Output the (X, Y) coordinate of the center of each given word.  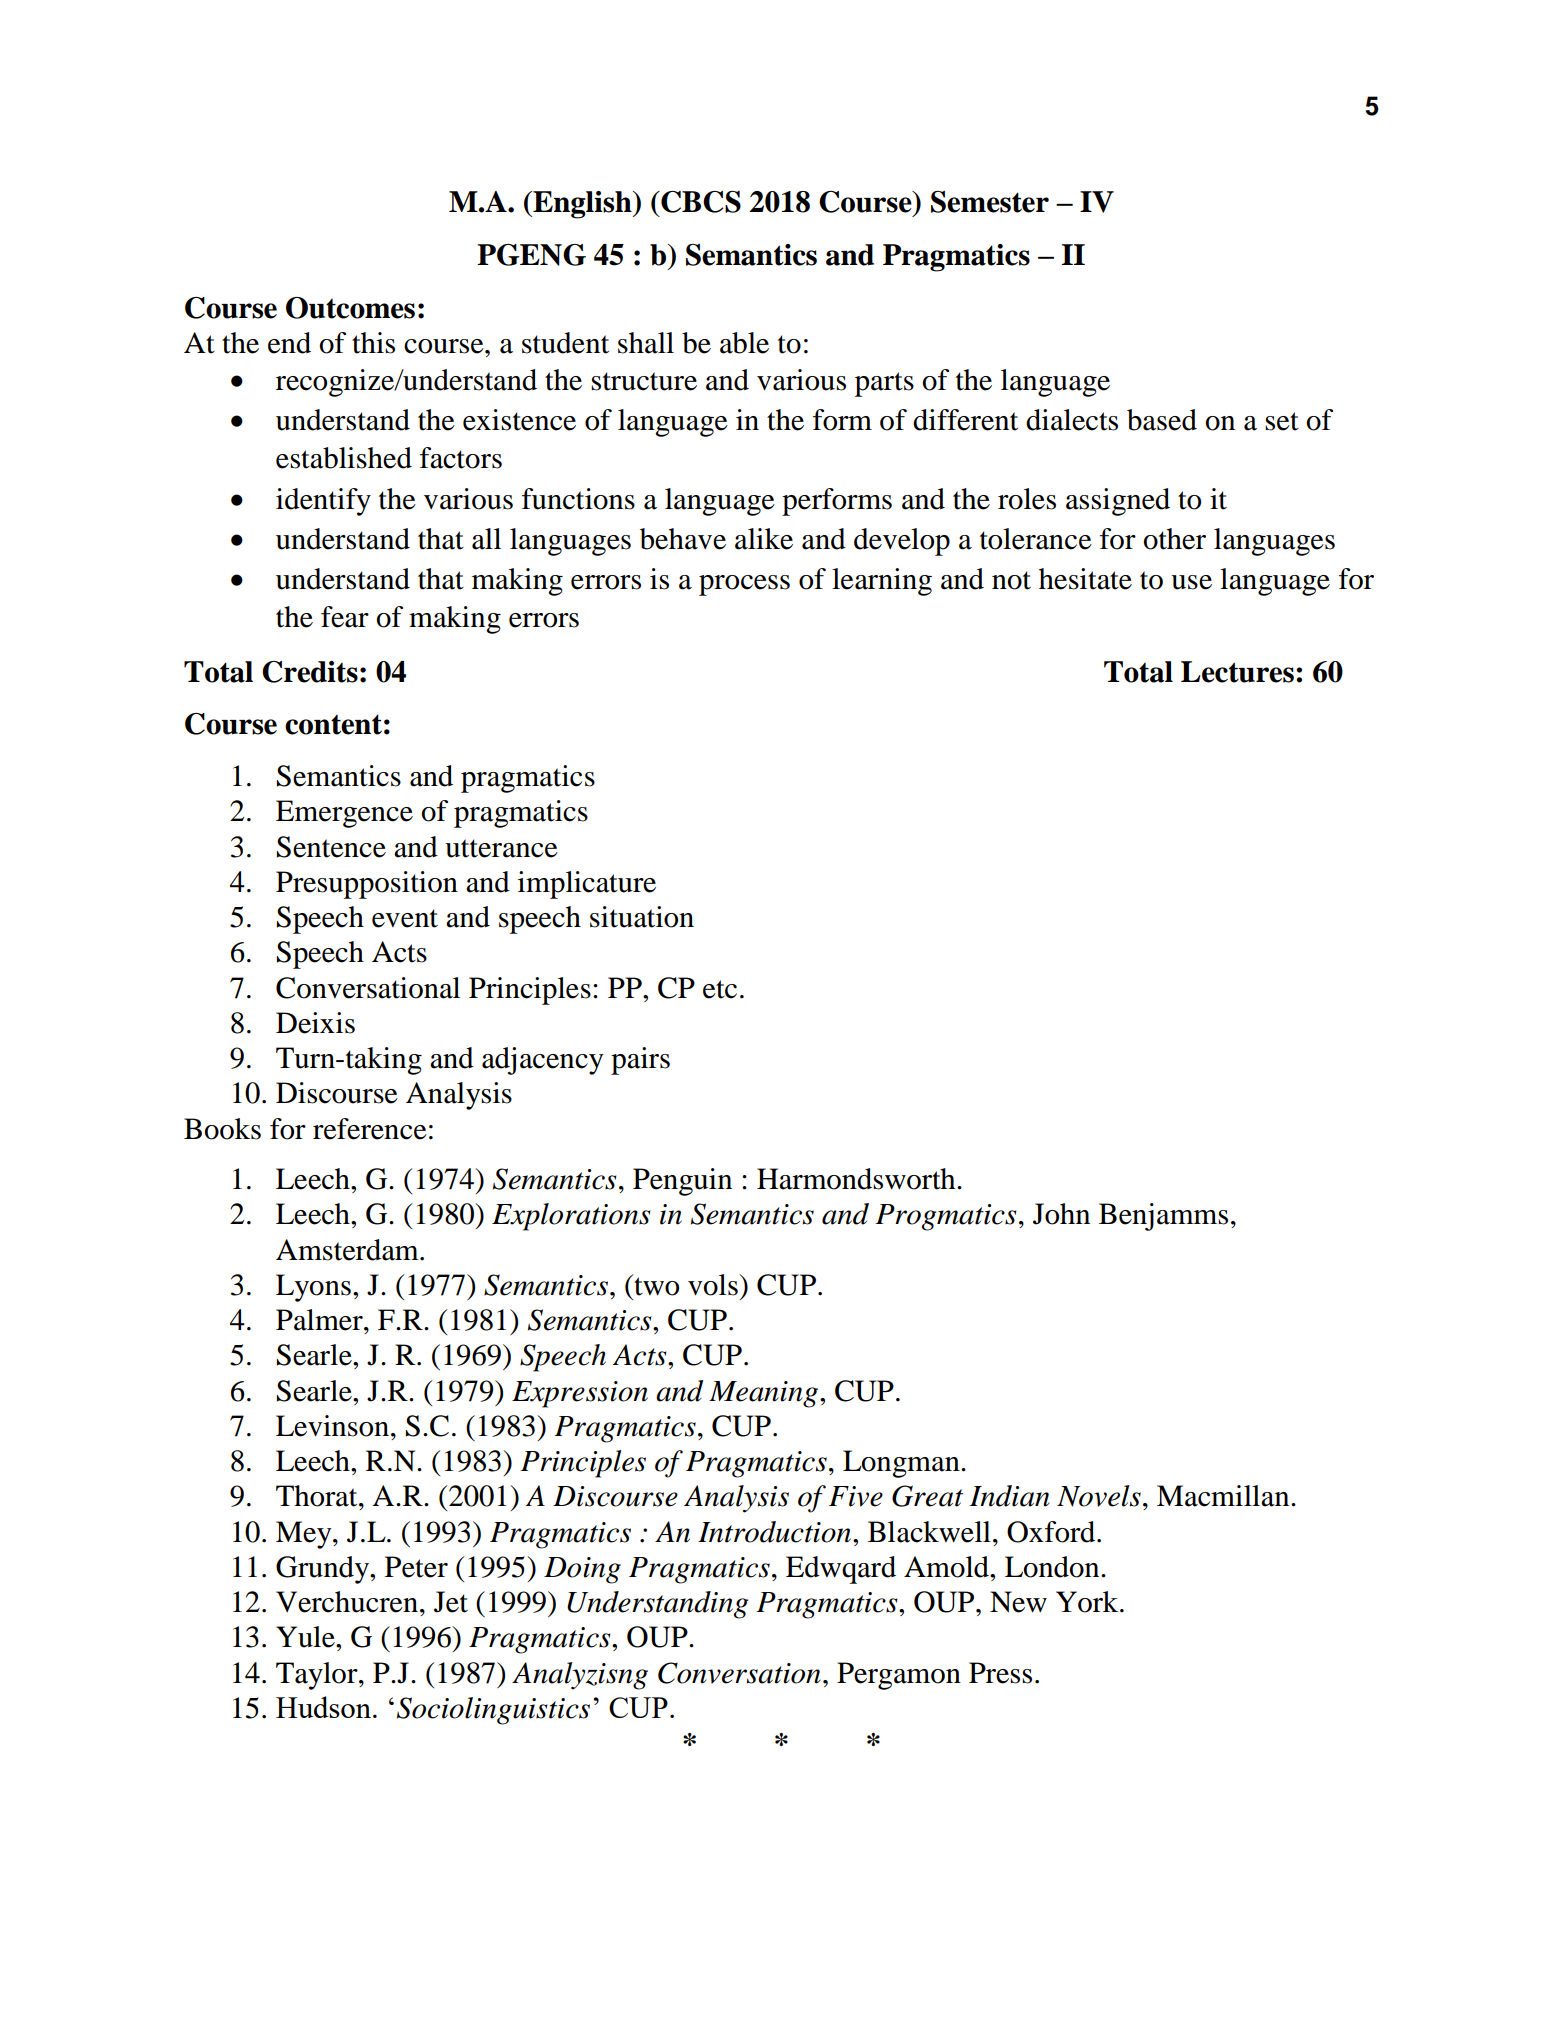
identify (323, 502)
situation (642, 917)
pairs (640, 1061)
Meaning (763, 1394)
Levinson (334, 1426)
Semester (990, 202)
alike (764, 539)
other (1175, 539)
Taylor (318, 1676)
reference (370, 1129)
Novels (1099, 1496)
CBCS (700, 202)
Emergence (344, 814)
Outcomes (350, 308)
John (1061, 1214)
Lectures (1237, 672)
